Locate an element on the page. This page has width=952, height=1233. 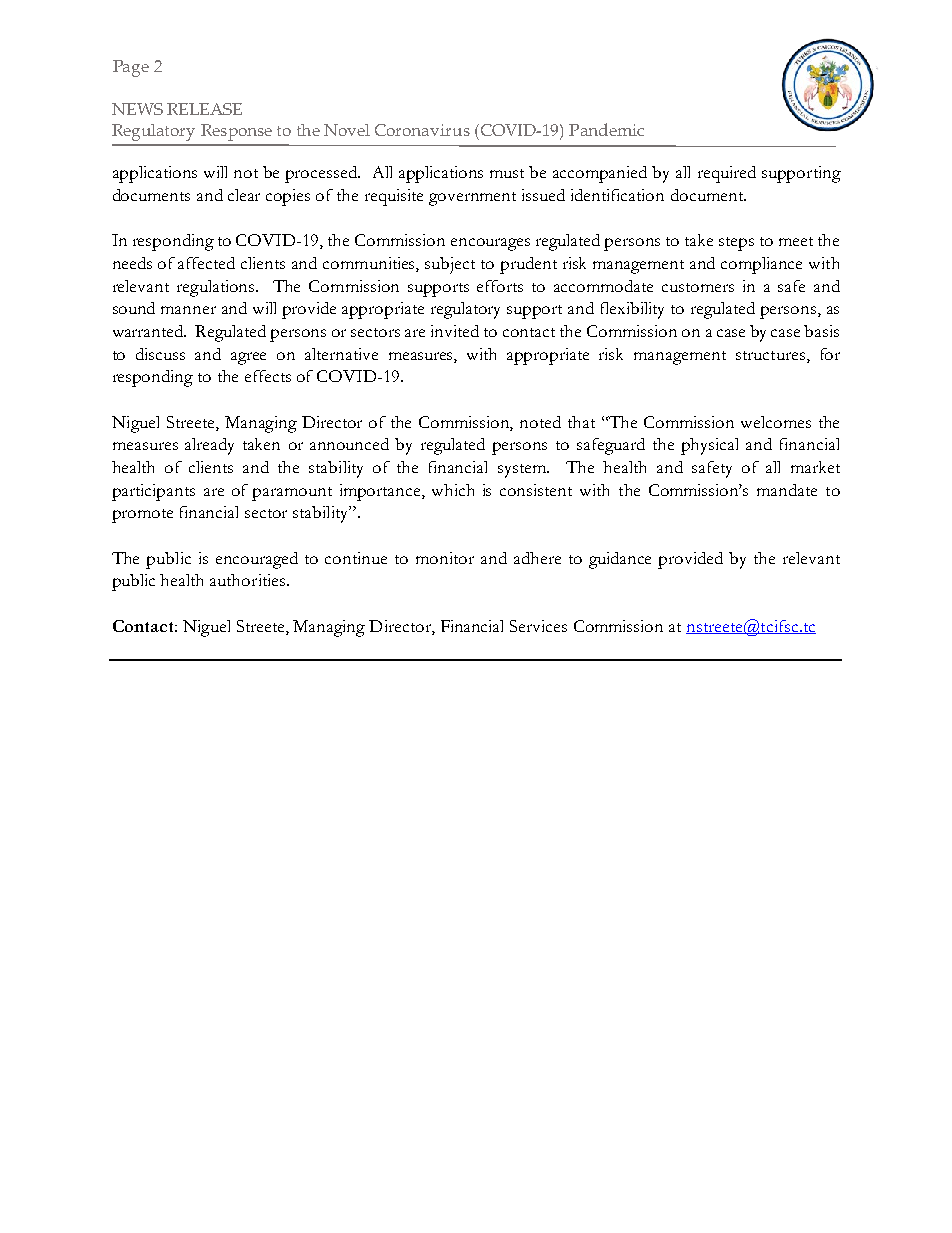
agree is located at coordinates (248, 358).
